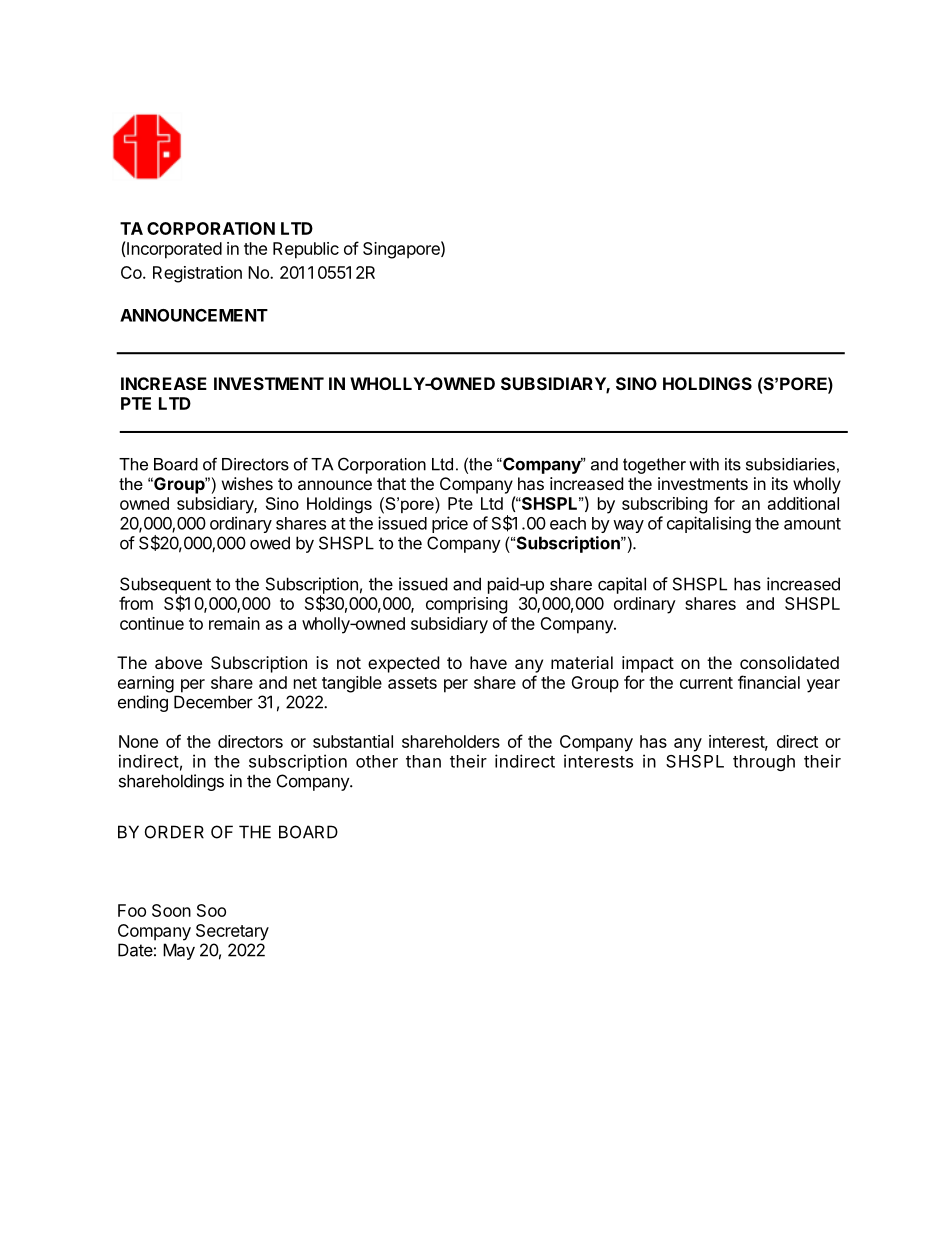 The height and width of the image is (1233, 952). What do you see at coordinates (391, 483) in the image?
I see `that` at bounding box center [391, 483].
